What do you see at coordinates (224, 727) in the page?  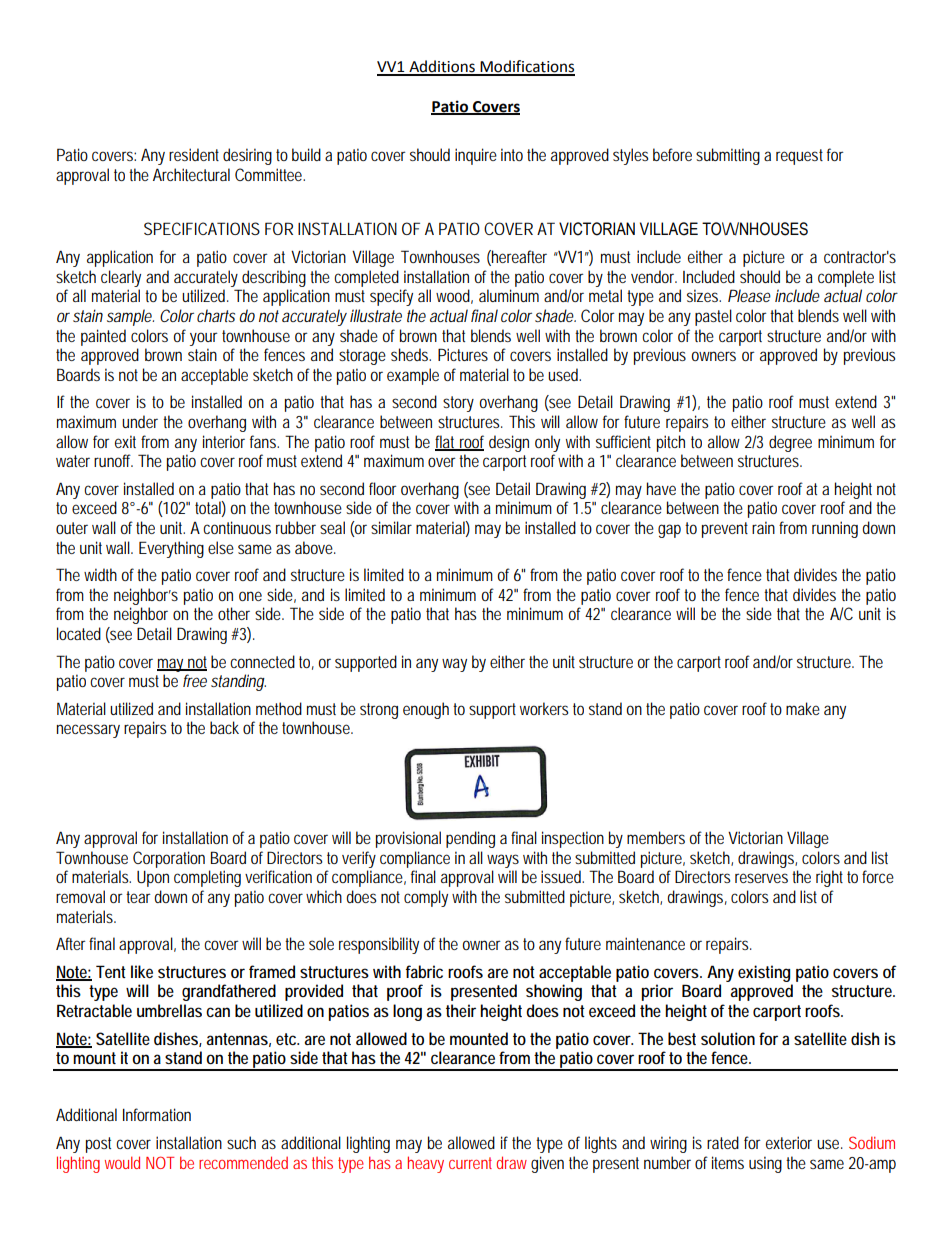 I see `back` at bounding box center [224, 727].
